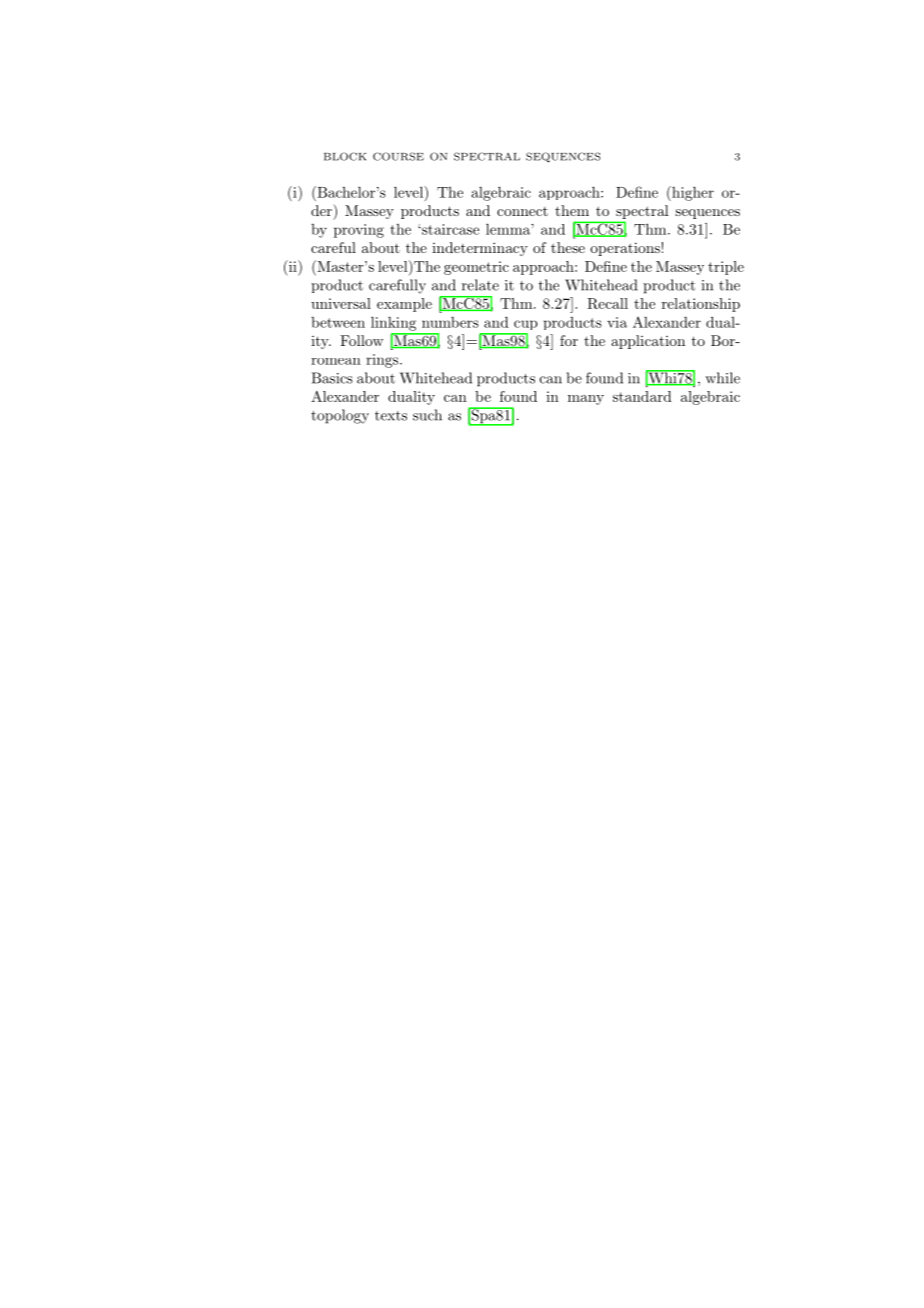 The image size is (924, 1308). I want to click on higher, so click(692, 193).
